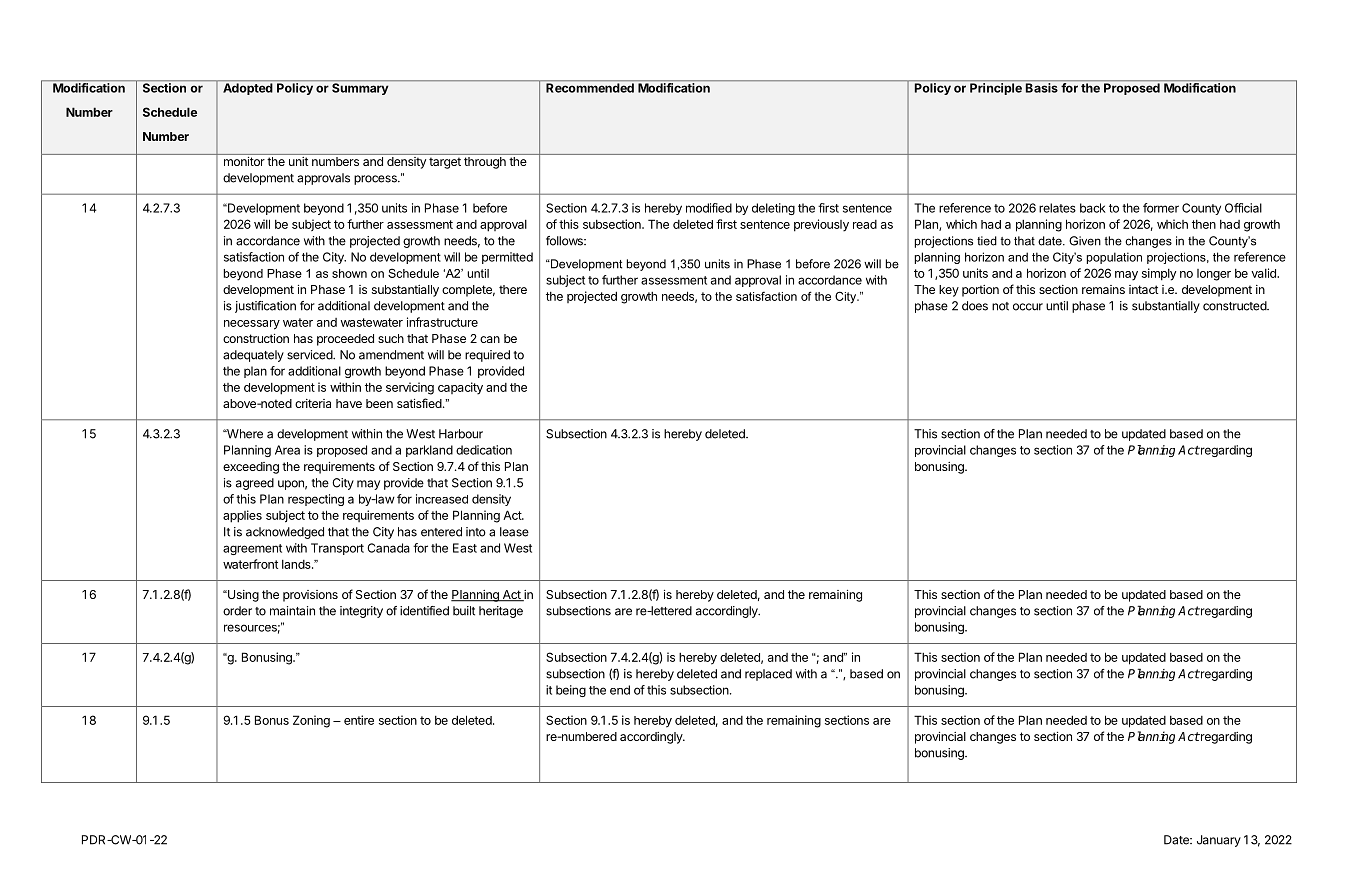  Describe the element at coordinates (571, 691) in the screenshot. I see `being` at that location.
